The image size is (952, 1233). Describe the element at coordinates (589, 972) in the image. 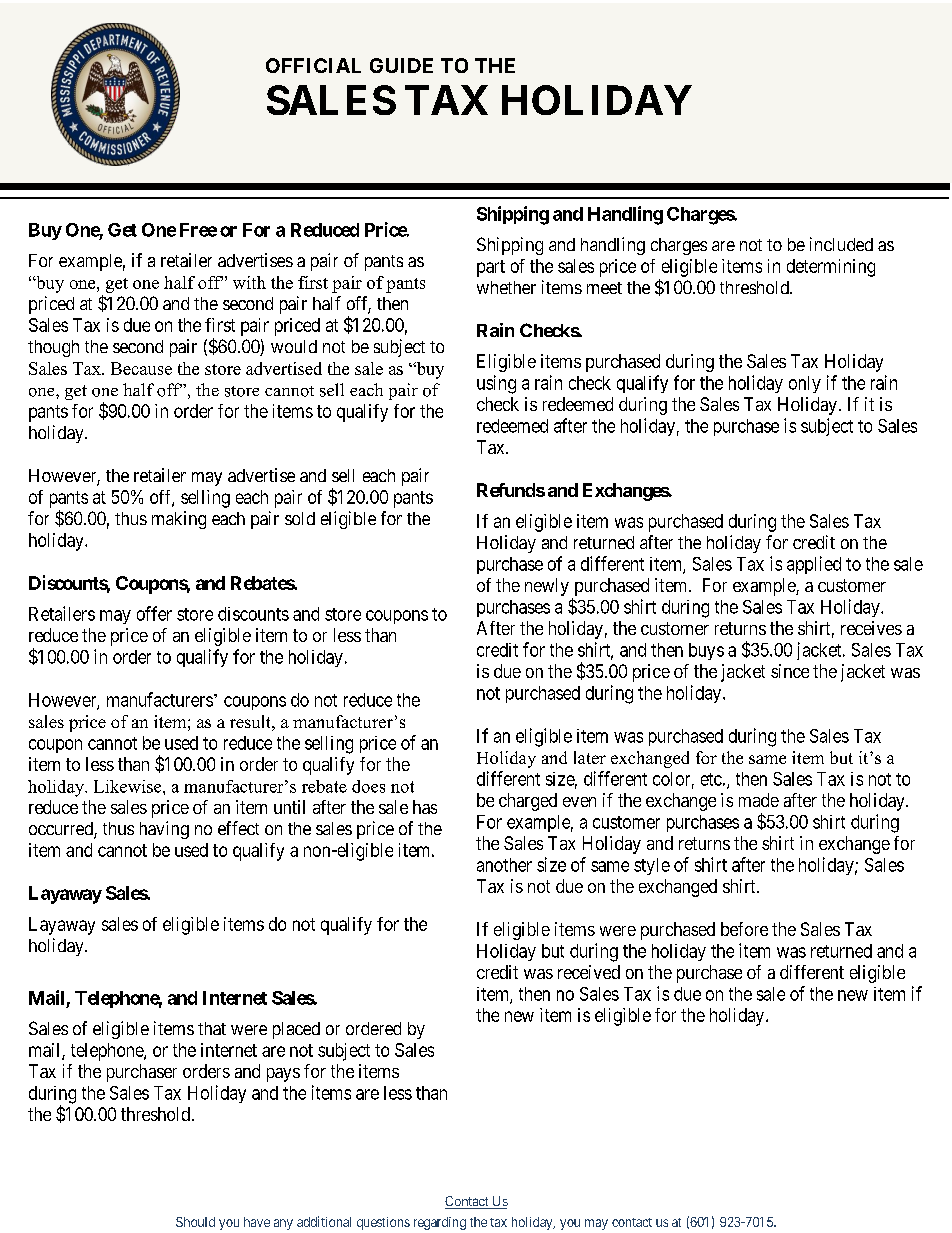

I see `received` at that location.
